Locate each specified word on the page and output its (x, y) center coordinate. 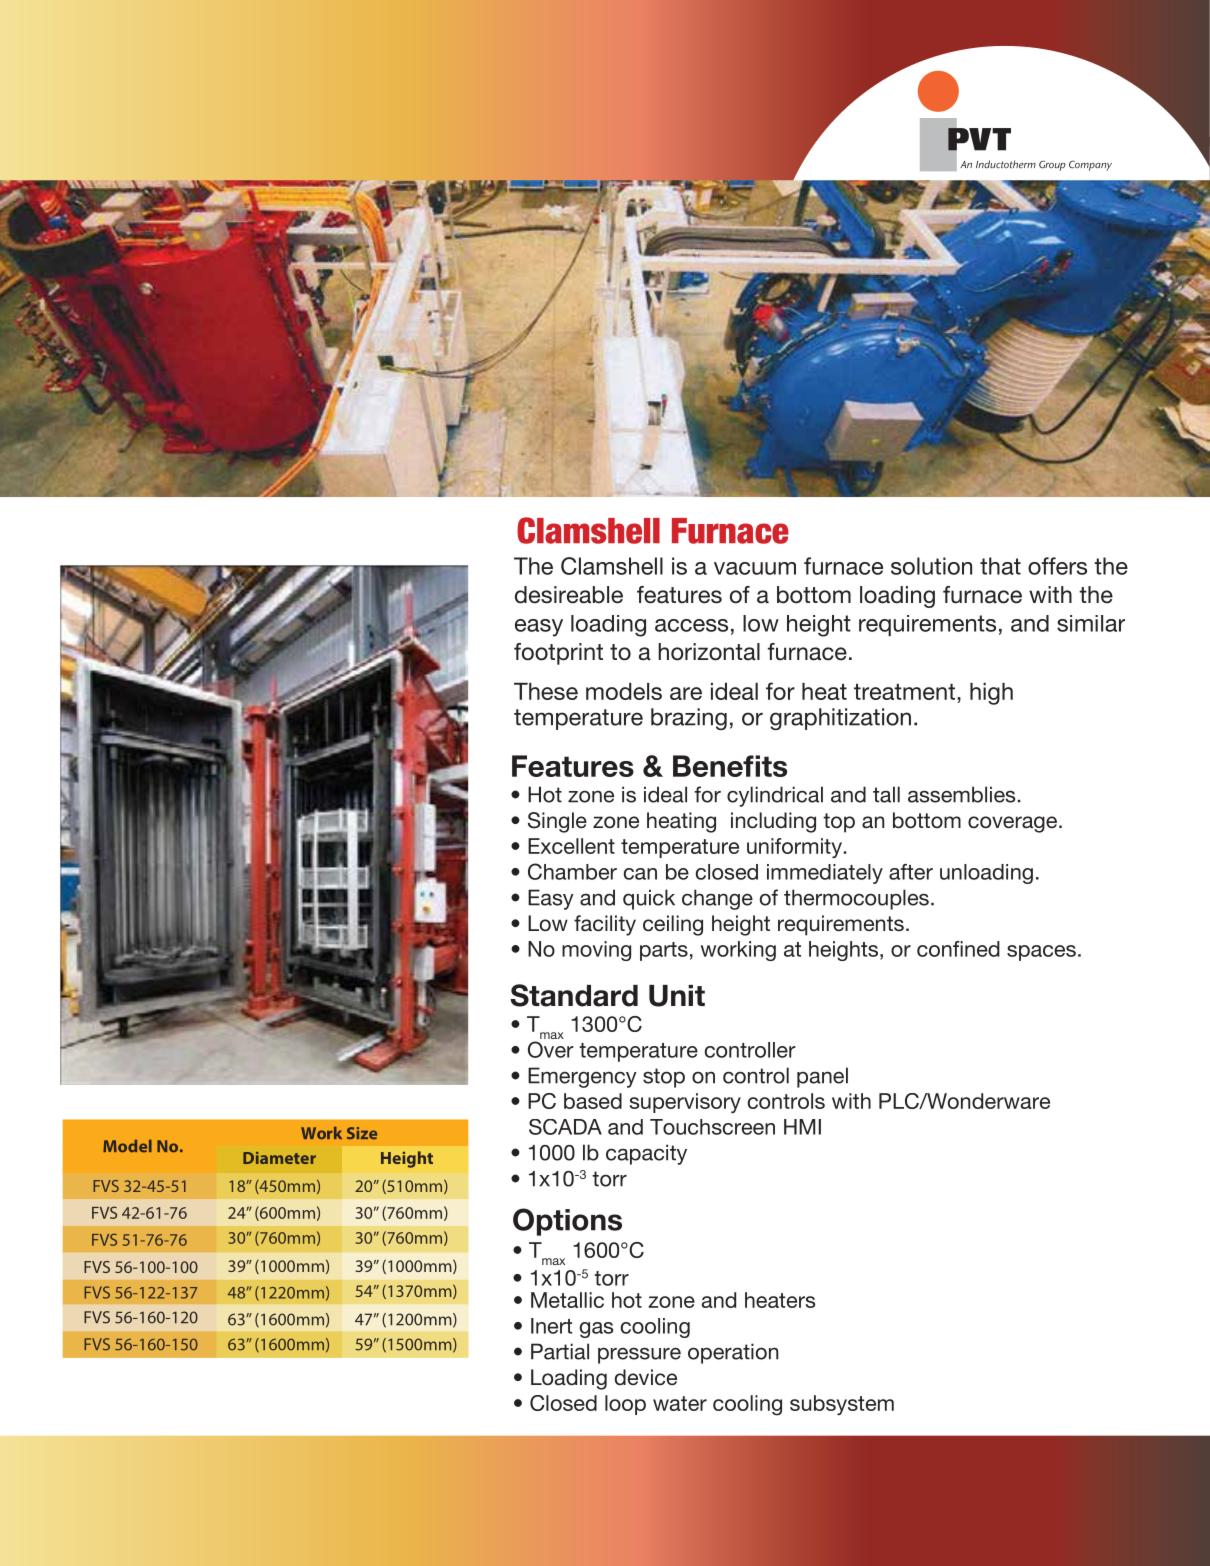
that (1000, 566)
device (646, 1377)
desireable (569, 595)
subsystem (842, 1405)
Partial (560, 1351)
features (679, 595)
